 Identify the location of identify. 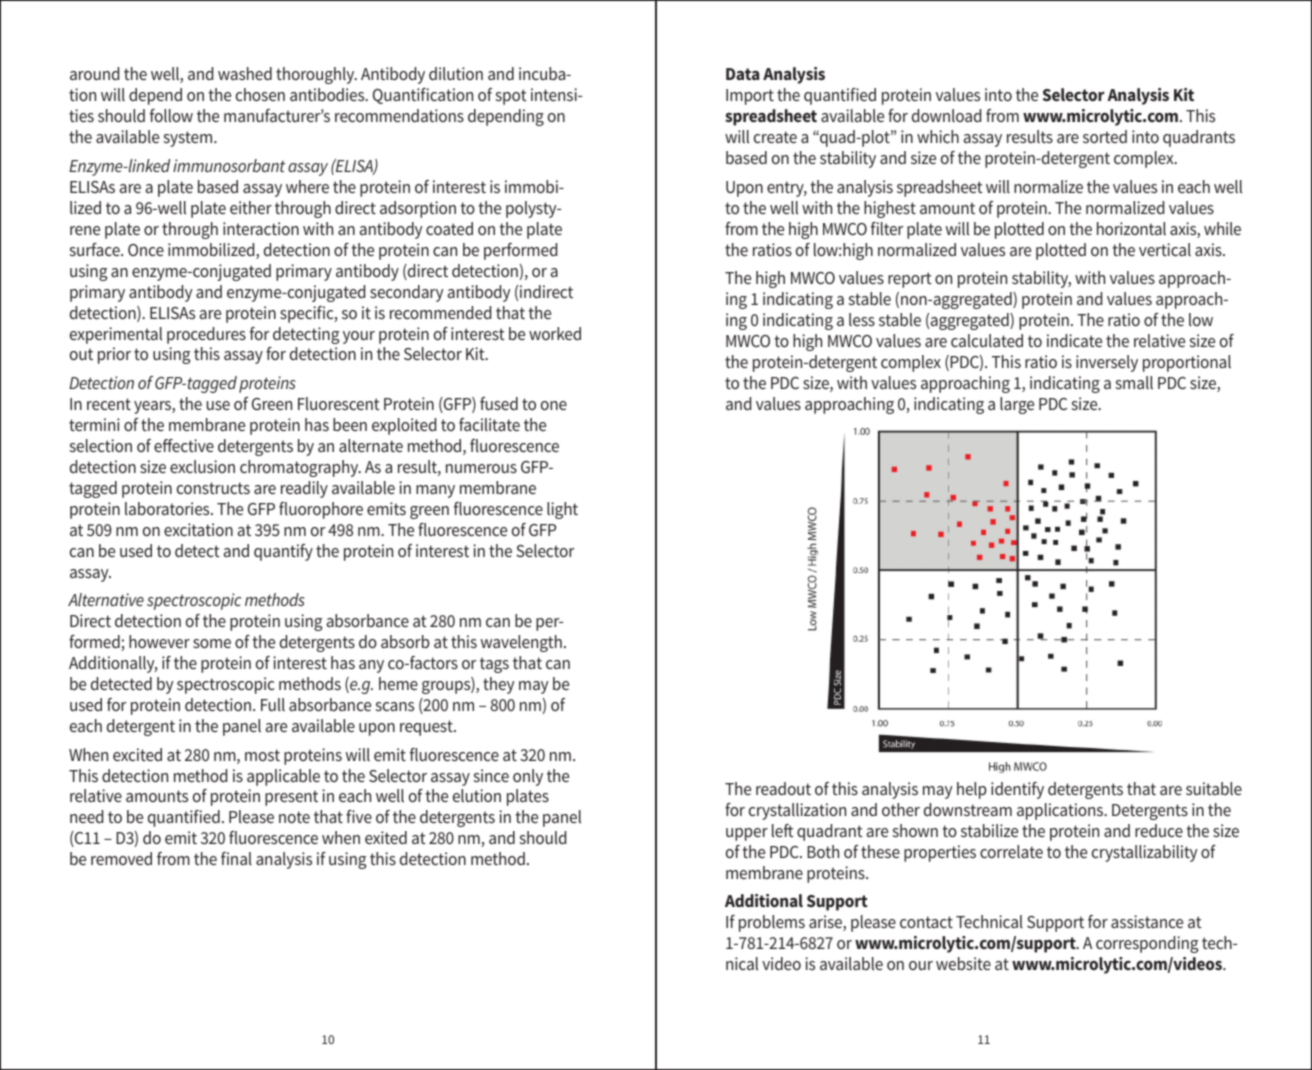
(1017, 790).
